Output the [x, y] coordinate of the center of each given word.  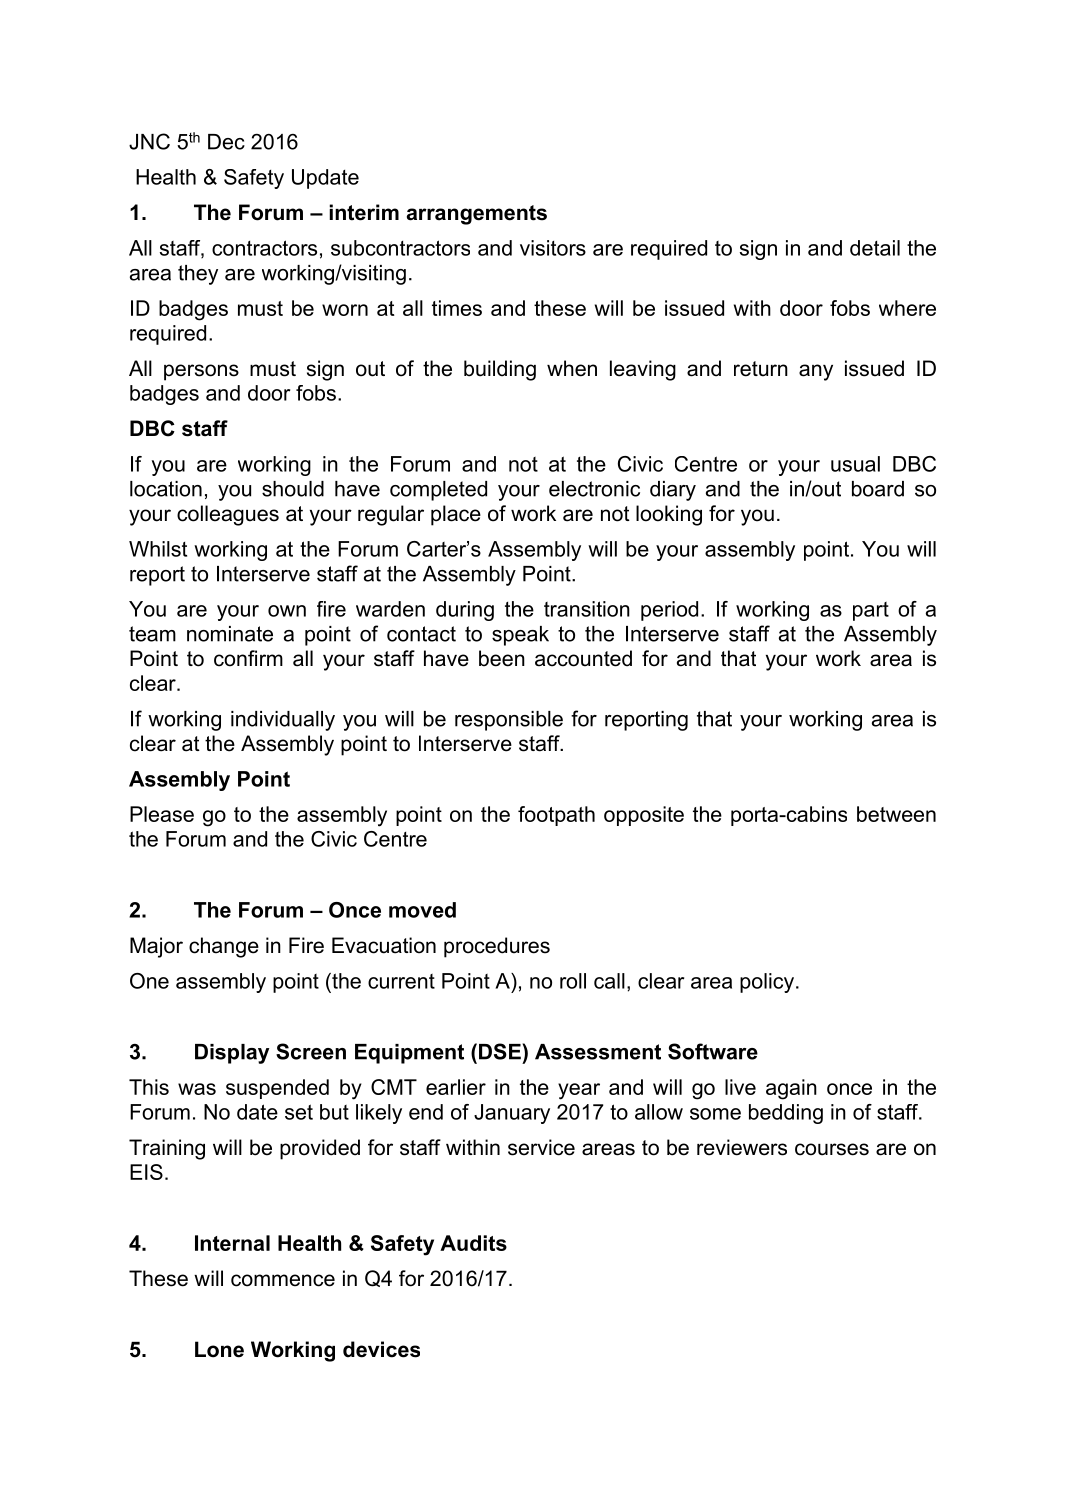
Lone [219, 1349]
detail [875, 248]
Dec [226, 142]
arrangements [477, 215]
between [896, 814]
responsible [509, 721]
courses [832, 1149]
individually [283, 721]
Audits [473, 1243]
